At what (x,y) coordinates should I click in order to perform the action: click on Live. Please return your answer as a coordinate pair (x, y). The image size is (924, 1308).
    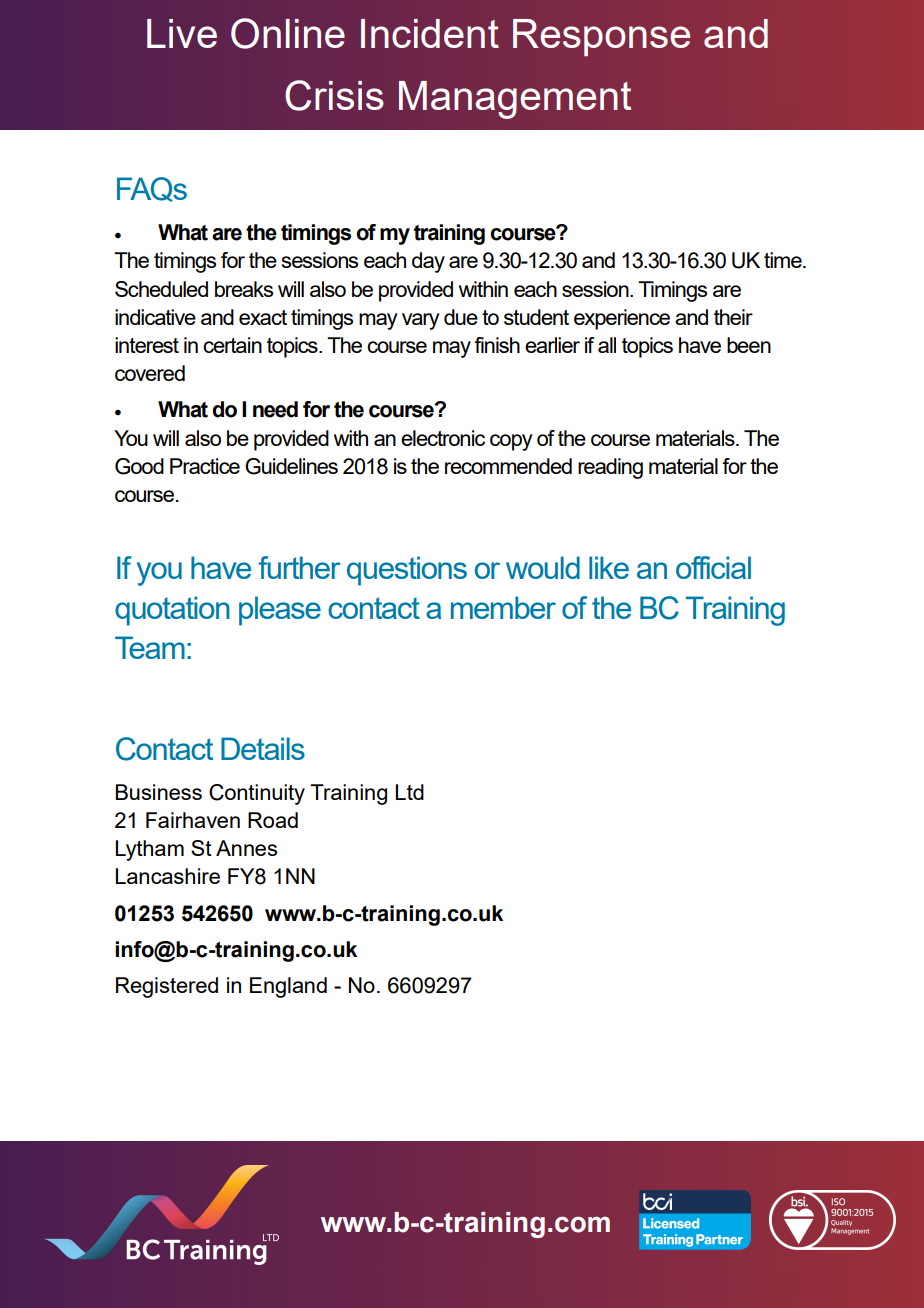
    Looking at the image, I should click on (182, 33).
